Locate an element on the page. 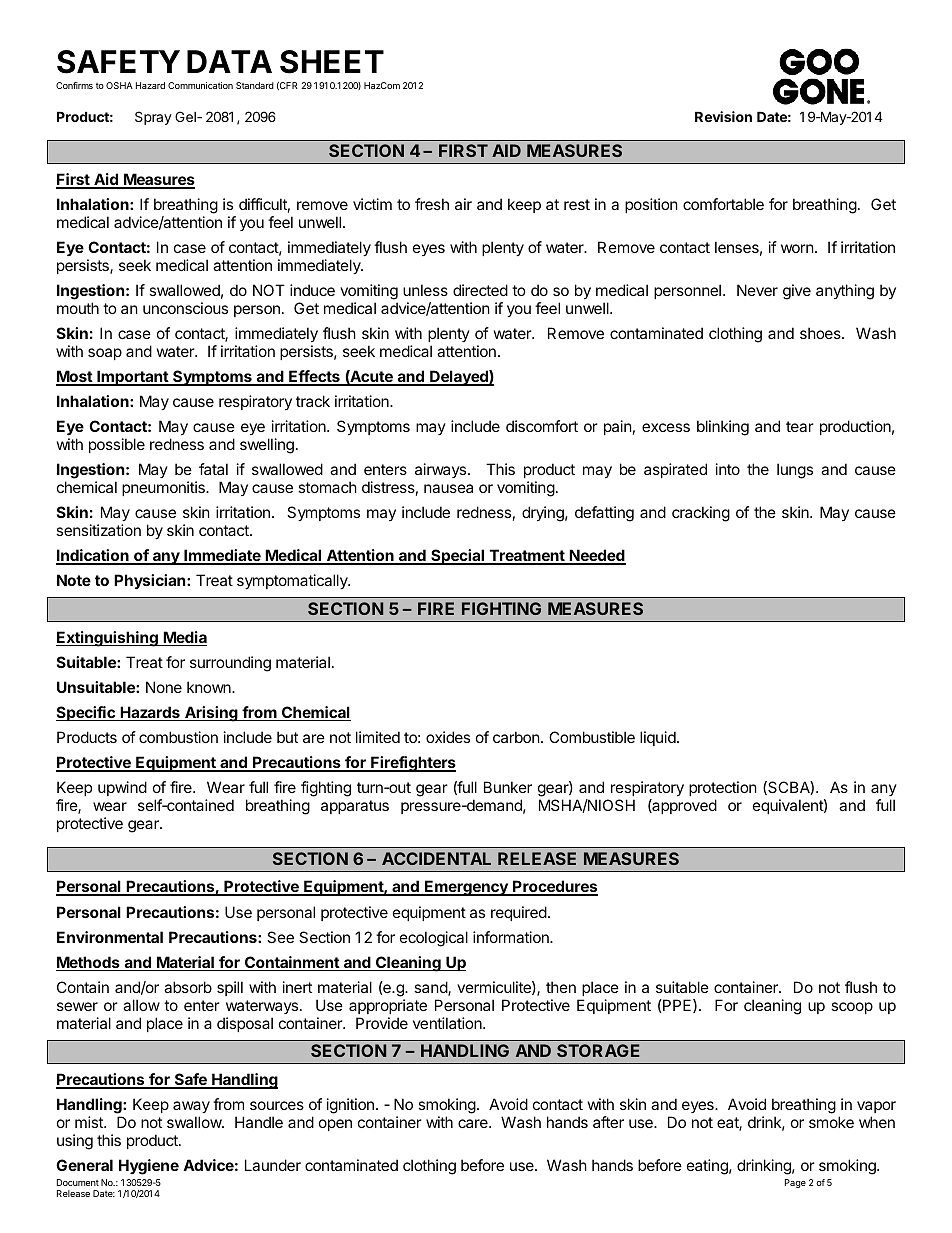 The height and width of the page is (1233, 952). SHEET is located at coordinates (332, 62).
